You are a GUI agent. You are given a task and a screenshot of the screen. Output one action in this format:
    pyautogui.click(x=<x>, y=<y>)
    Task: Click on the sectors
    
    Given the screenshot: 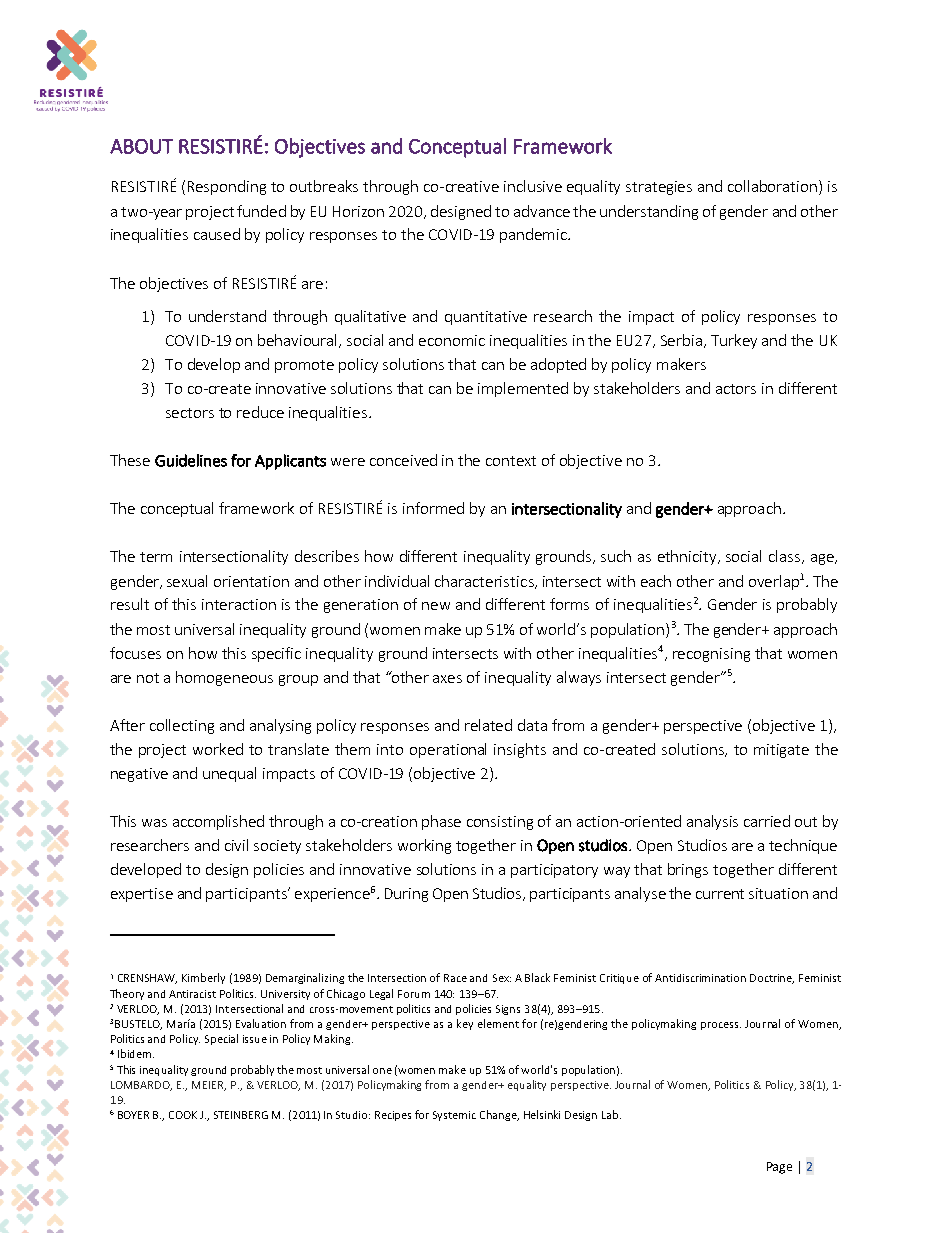 What is the action you would take?
    pyautogui.click(x=190, y=413)
